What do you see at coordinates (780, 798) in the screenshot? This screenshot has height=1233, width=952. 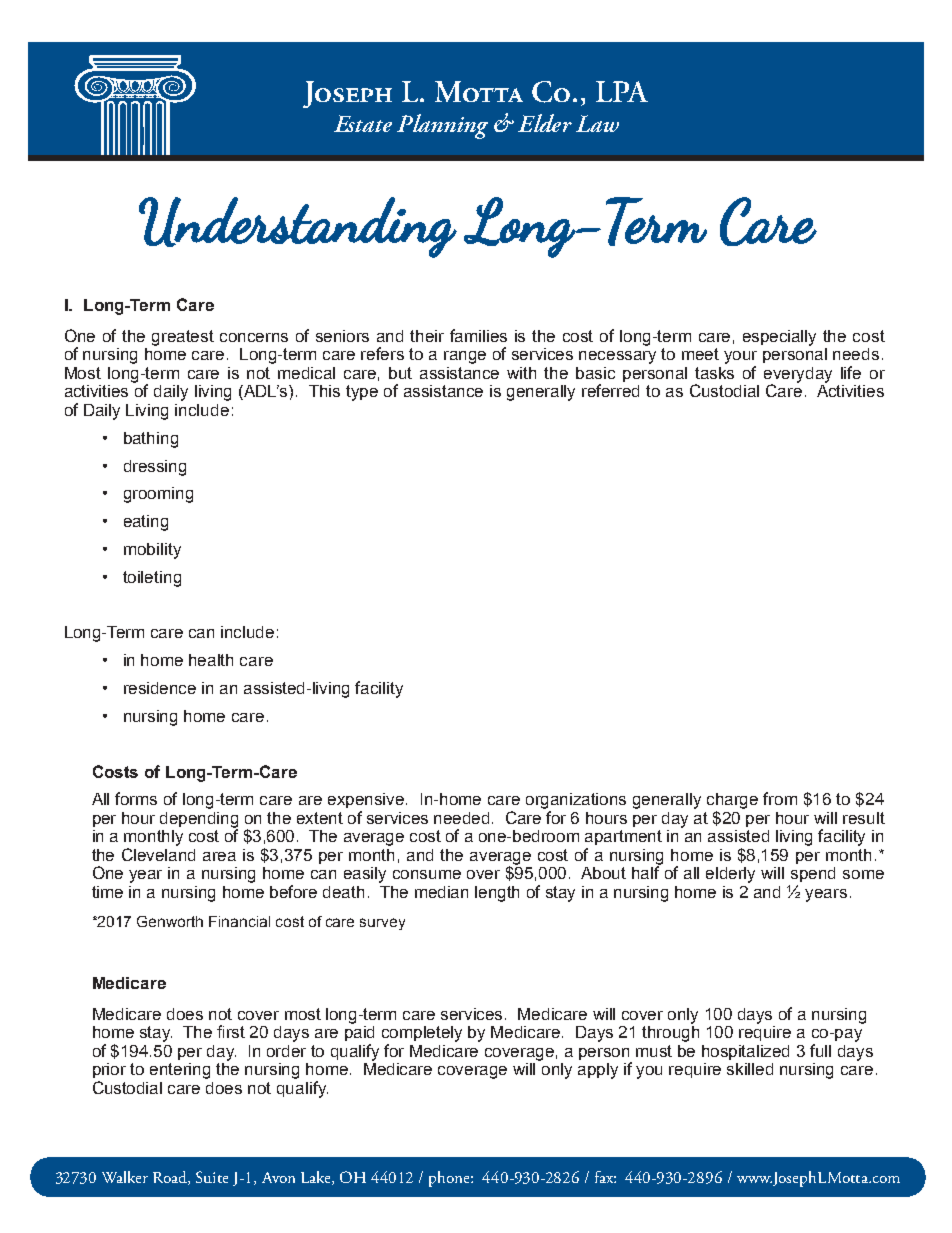 I see `from` at bounding box center [780, 798].
